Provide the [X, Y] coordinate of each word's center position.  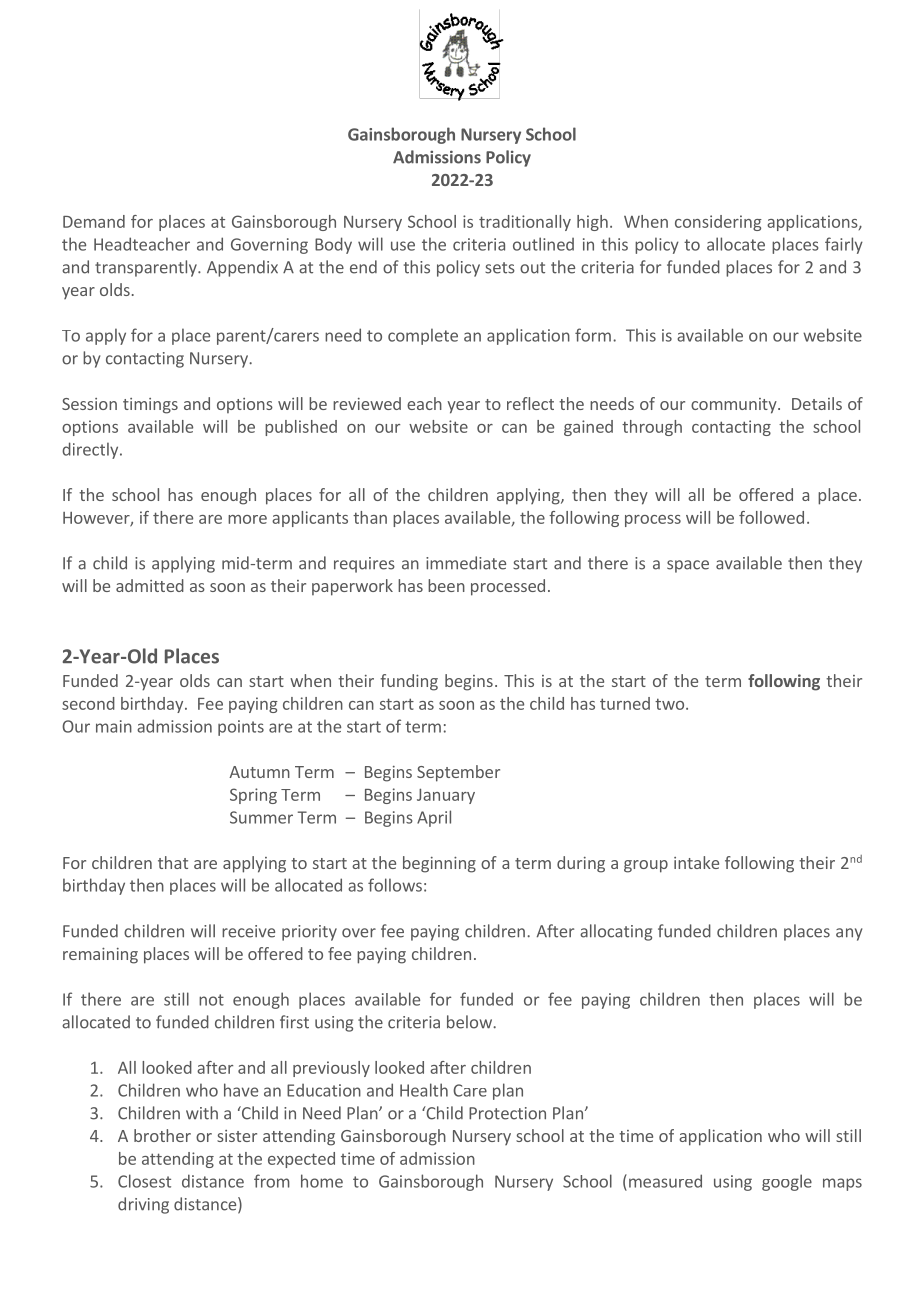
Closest [144, 1181]
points [241, 728]
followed [771, 517]
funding [409, 682]
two [669, 704]
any [849, 934]
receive [248, 931]
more [247, 519]
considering [718, 223]
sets [500, 268]
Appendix [242, 268]
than [370, 517]
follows [395, 885]
